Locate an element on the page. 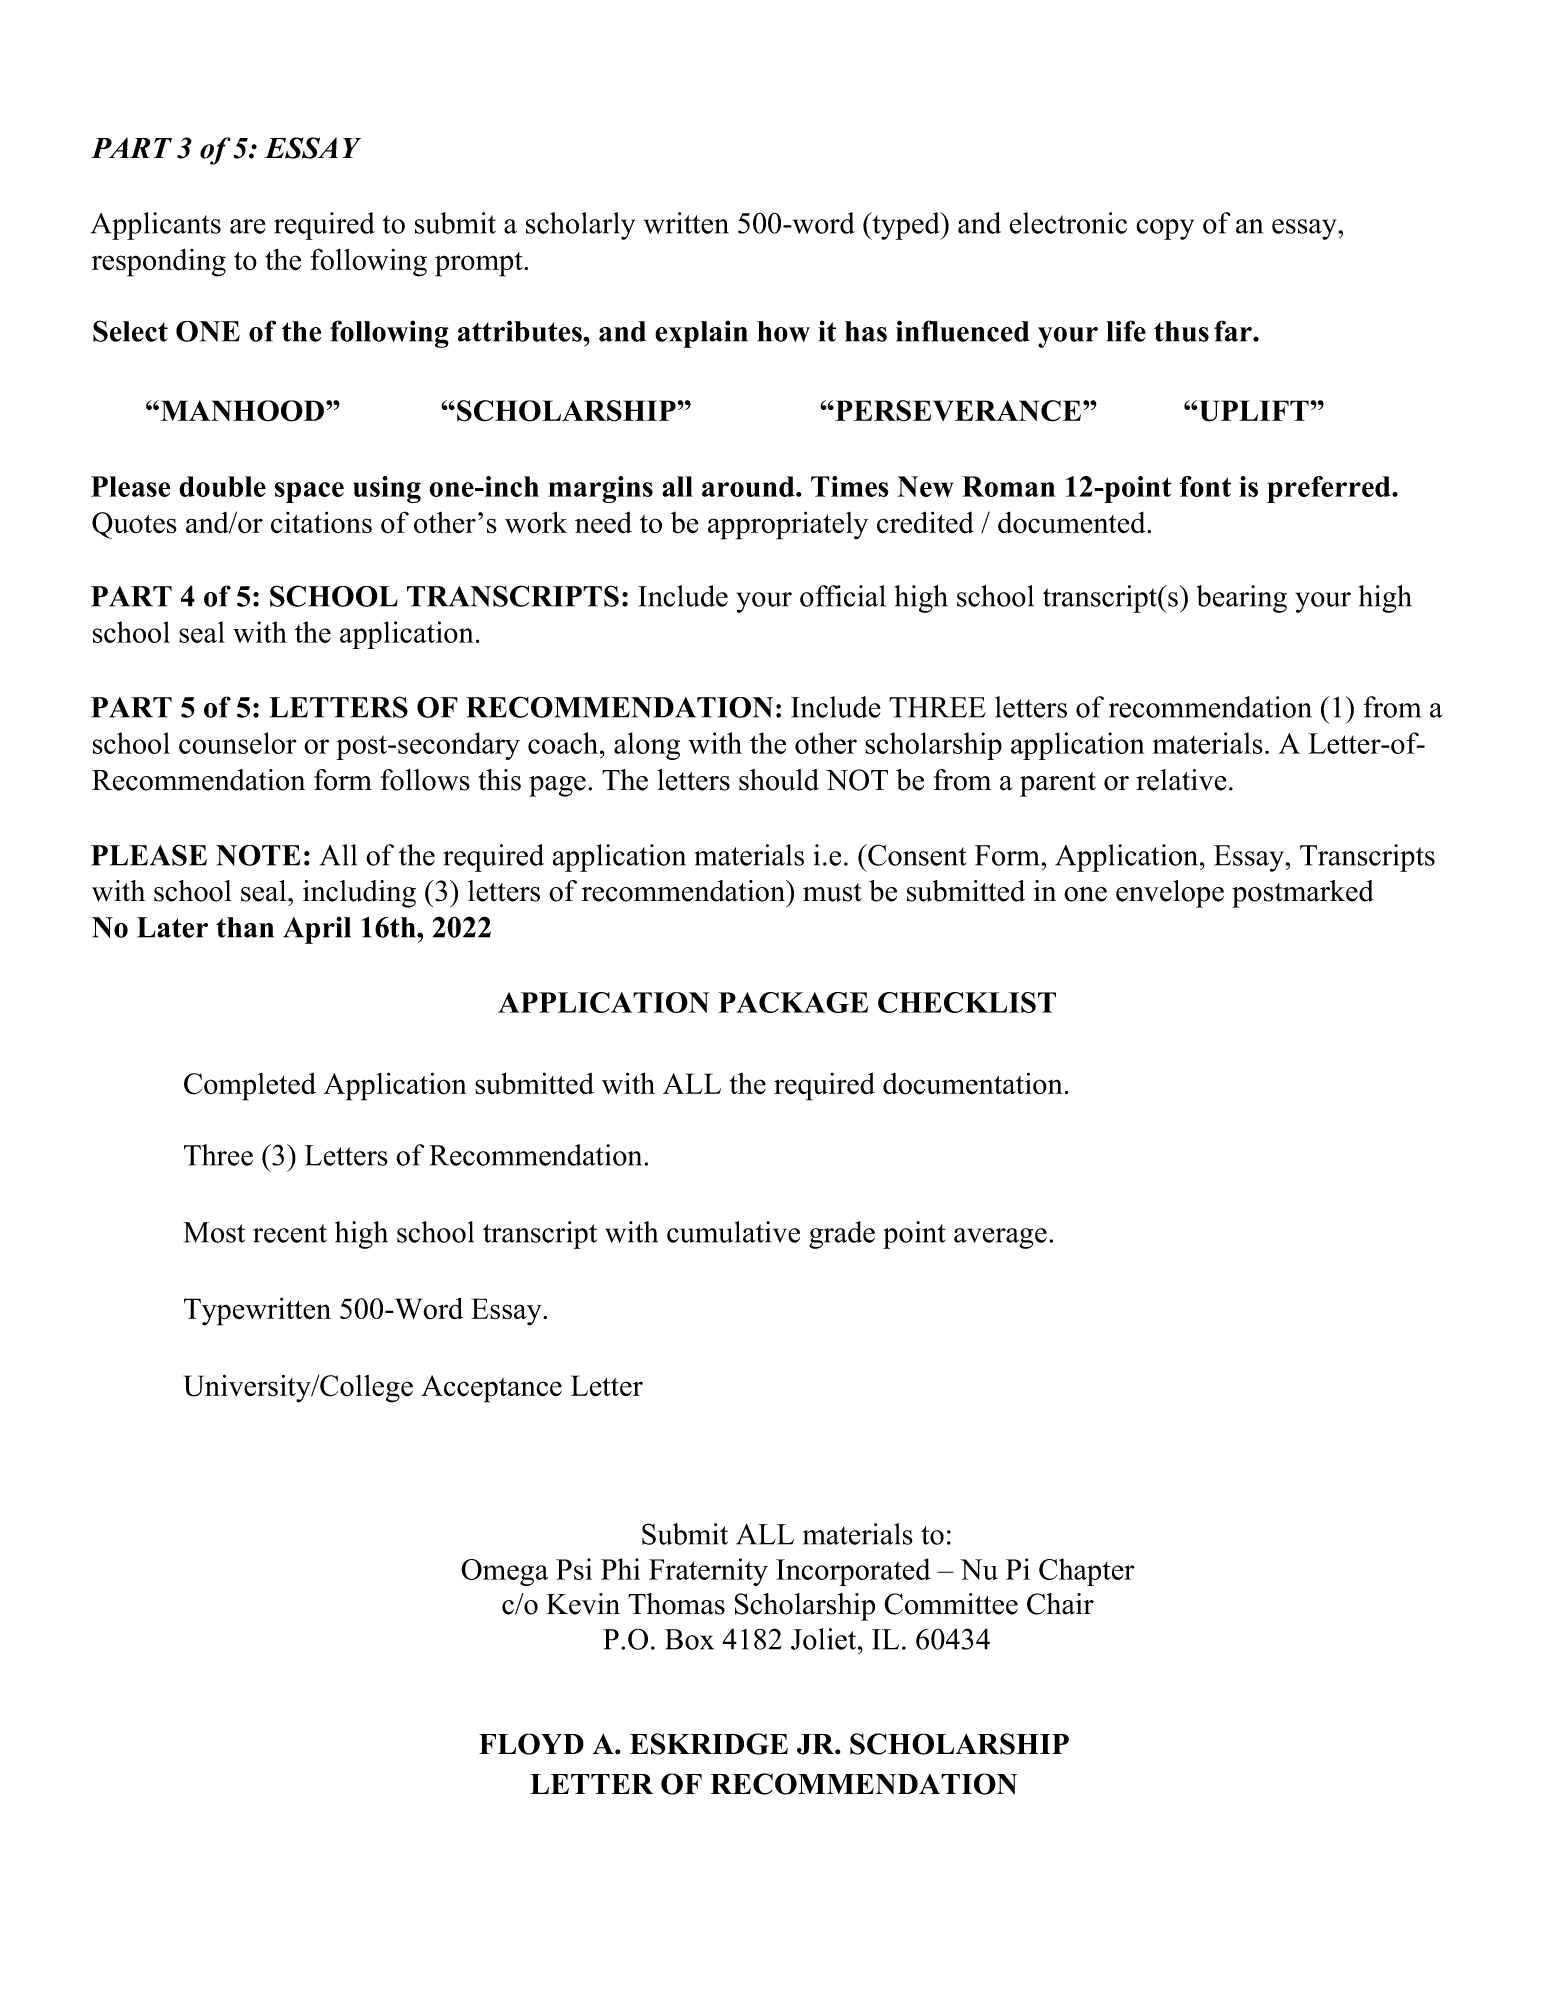 The width and height of the page is (1546, 2001). Box is located at coordinates (689, 1639).
